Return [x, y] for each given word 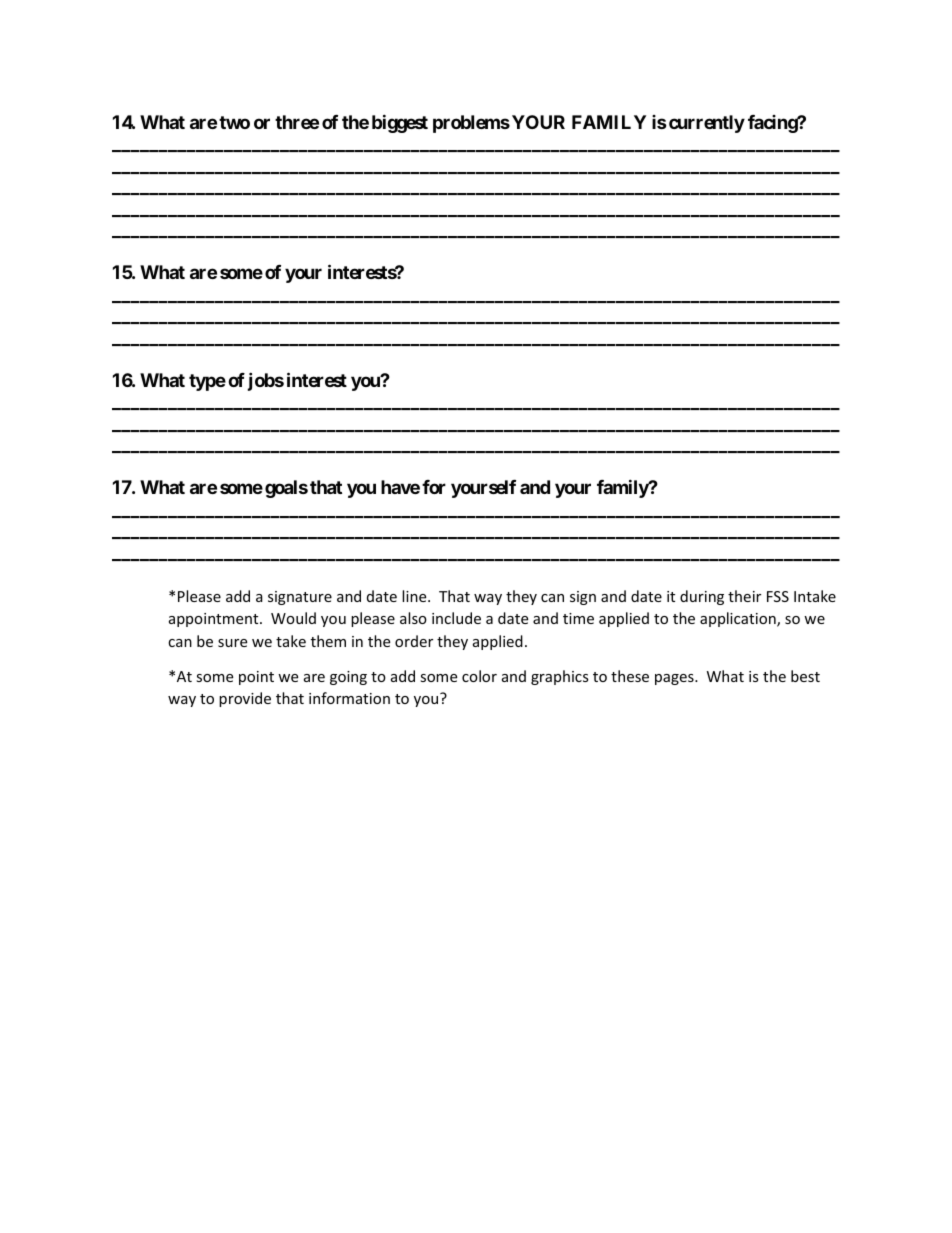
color [479, 676]
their [744, 596]
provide [245, 699]
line [415, 596]
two [234, 122]
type [207, 382]
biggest [400, 123]
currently [707, 124]
